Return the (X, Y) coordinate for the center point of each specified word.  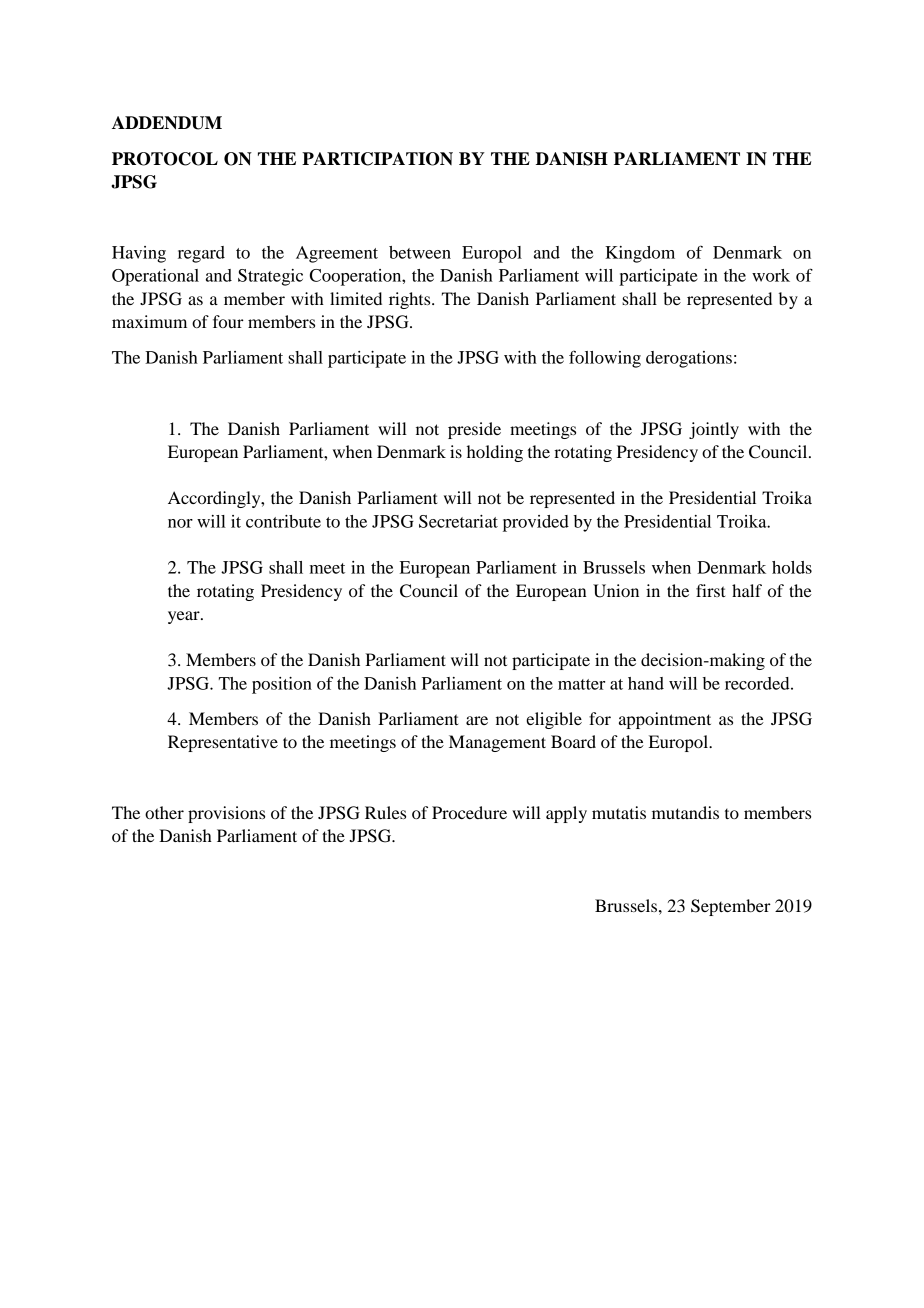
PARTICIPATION (377, 159)
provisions (226, 814)
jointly (714, 430)
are (477, 720)
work (771, 275)
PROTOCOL (165, 159)
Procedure (469, 812)
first (710, 590)
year (185, 617)
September (731, 907)
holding (495, 453)
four (228, 321)
